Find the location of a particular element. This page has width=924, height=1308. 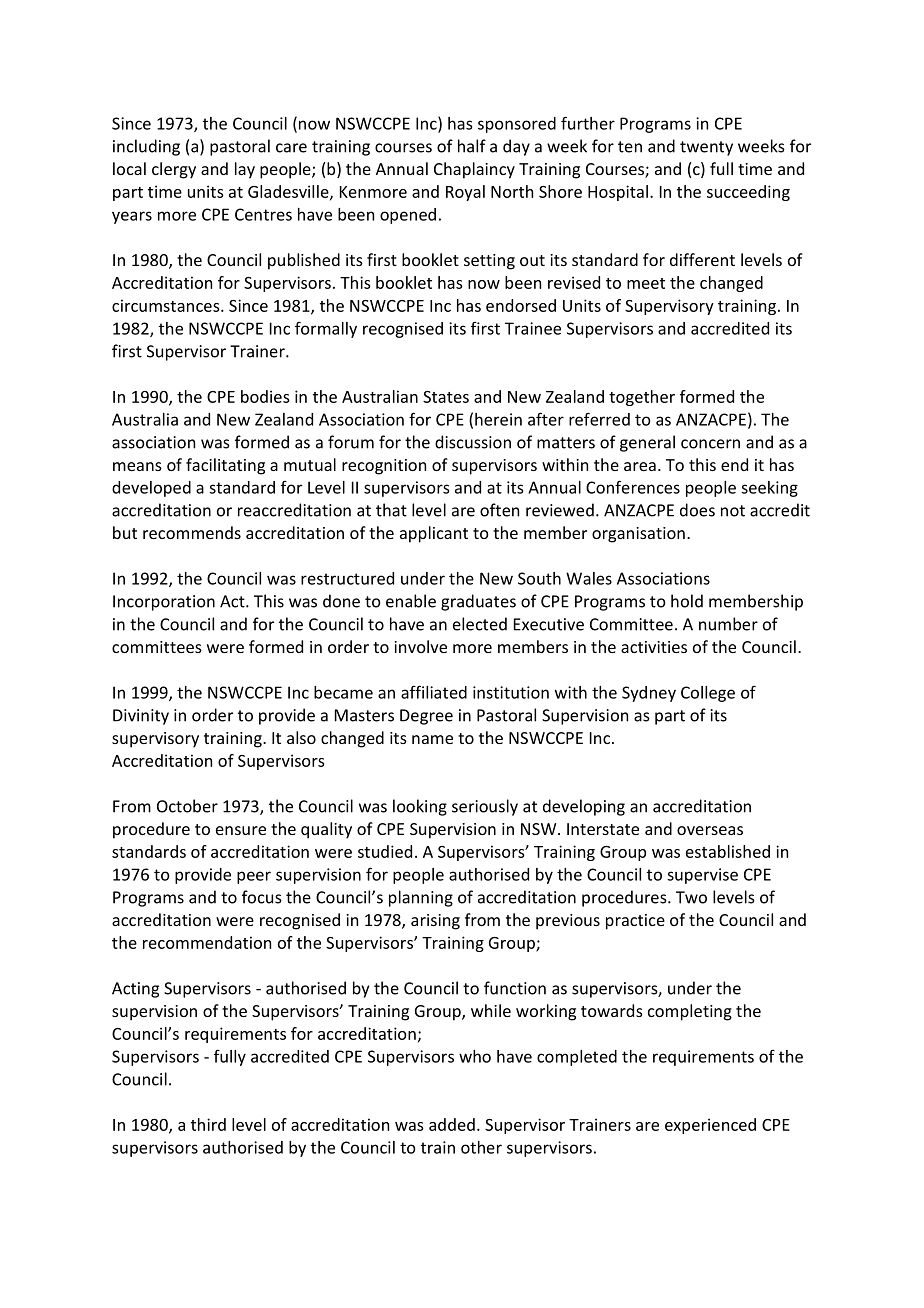

looking is located at coordinates (420, 807).
